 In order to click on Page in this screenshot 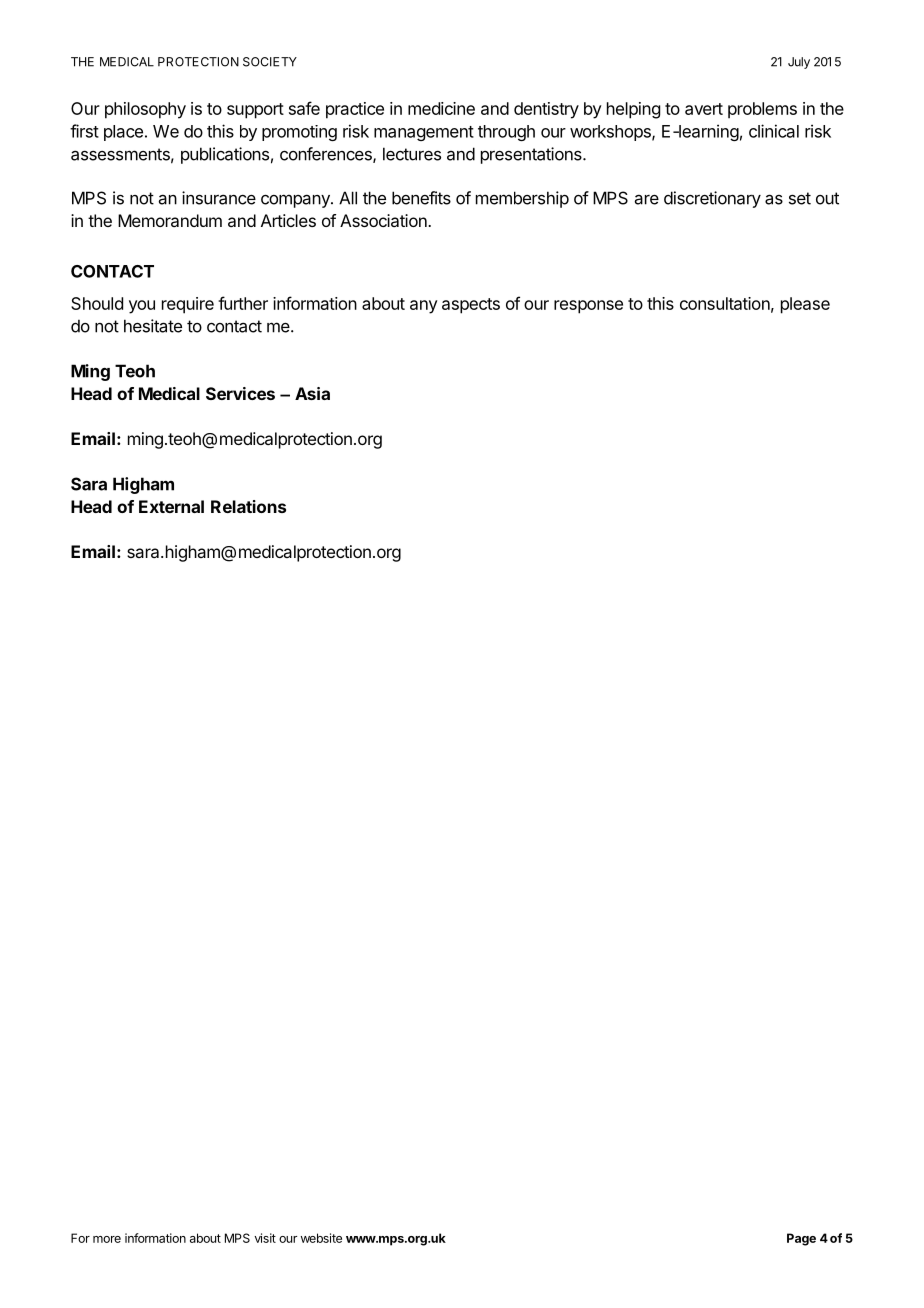, I will do `click(801, 1239)`.
